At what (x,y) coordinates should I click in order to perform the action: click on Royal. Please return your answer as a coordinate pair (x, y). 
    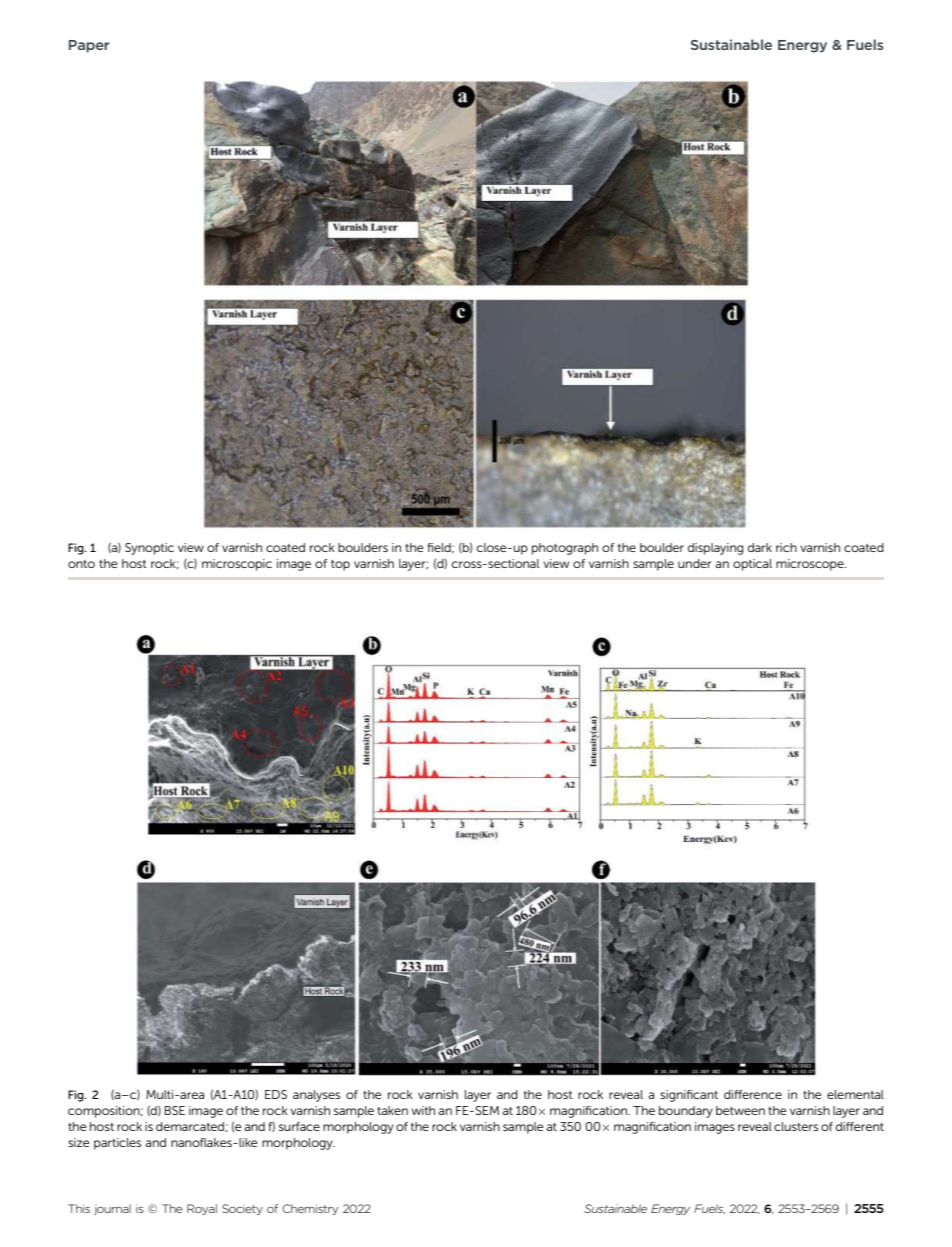
    Looking at the image, I should click on (202, 1209).
